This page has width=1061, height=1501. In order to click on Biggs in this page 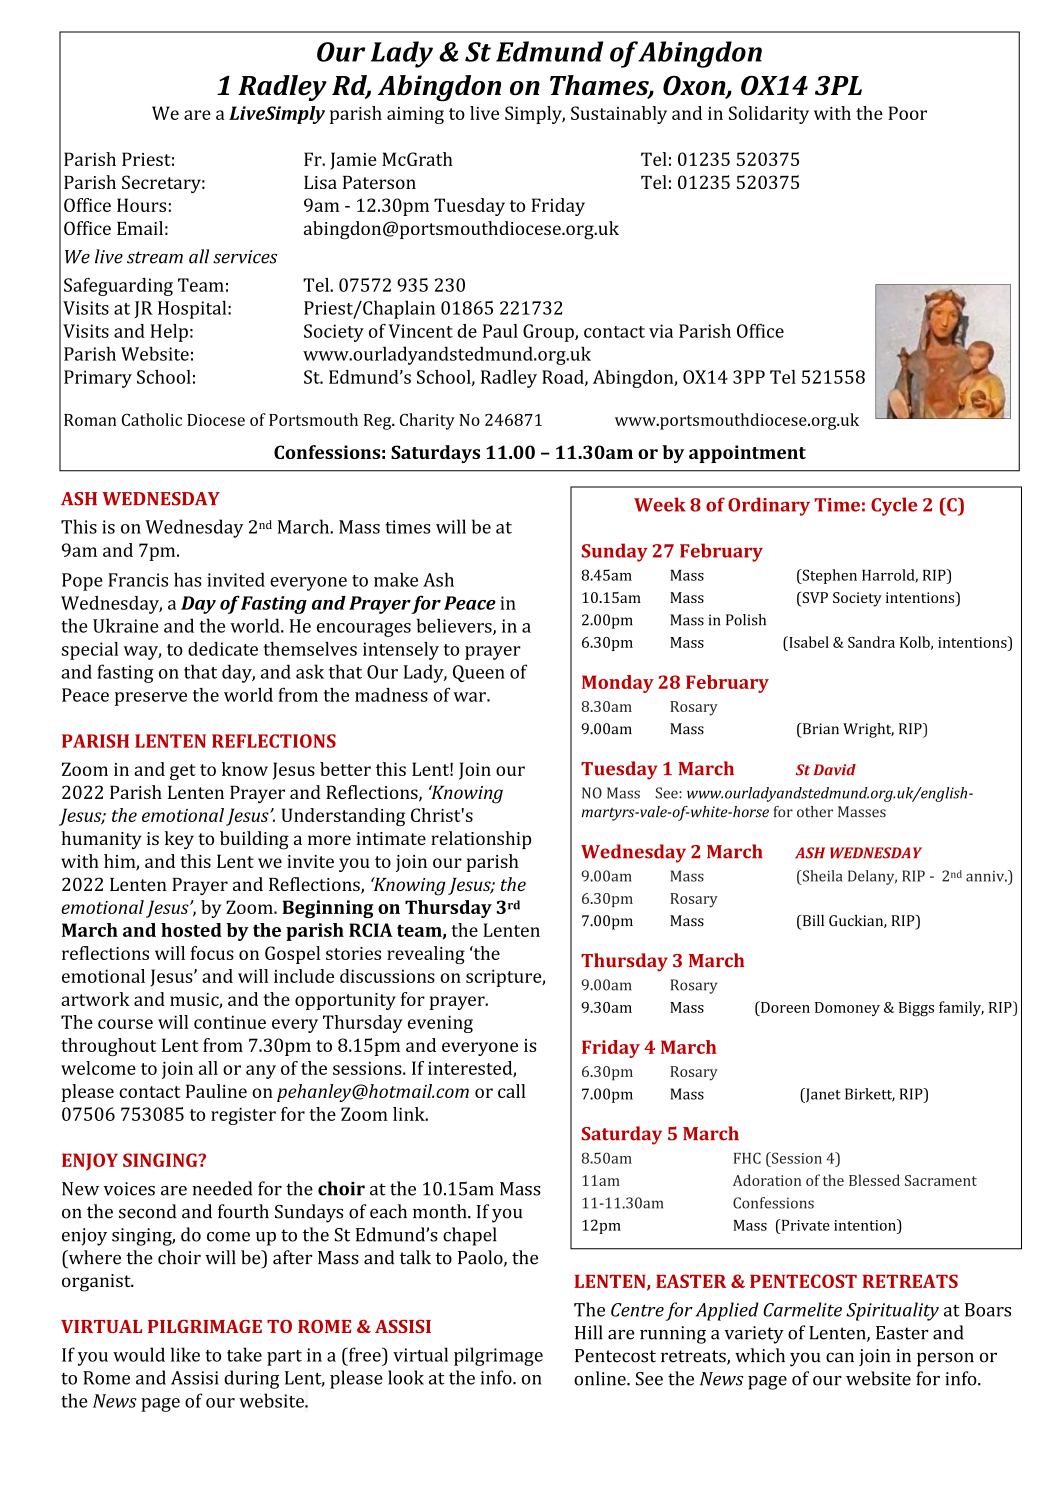, I will do `click(916, 1009)`.
